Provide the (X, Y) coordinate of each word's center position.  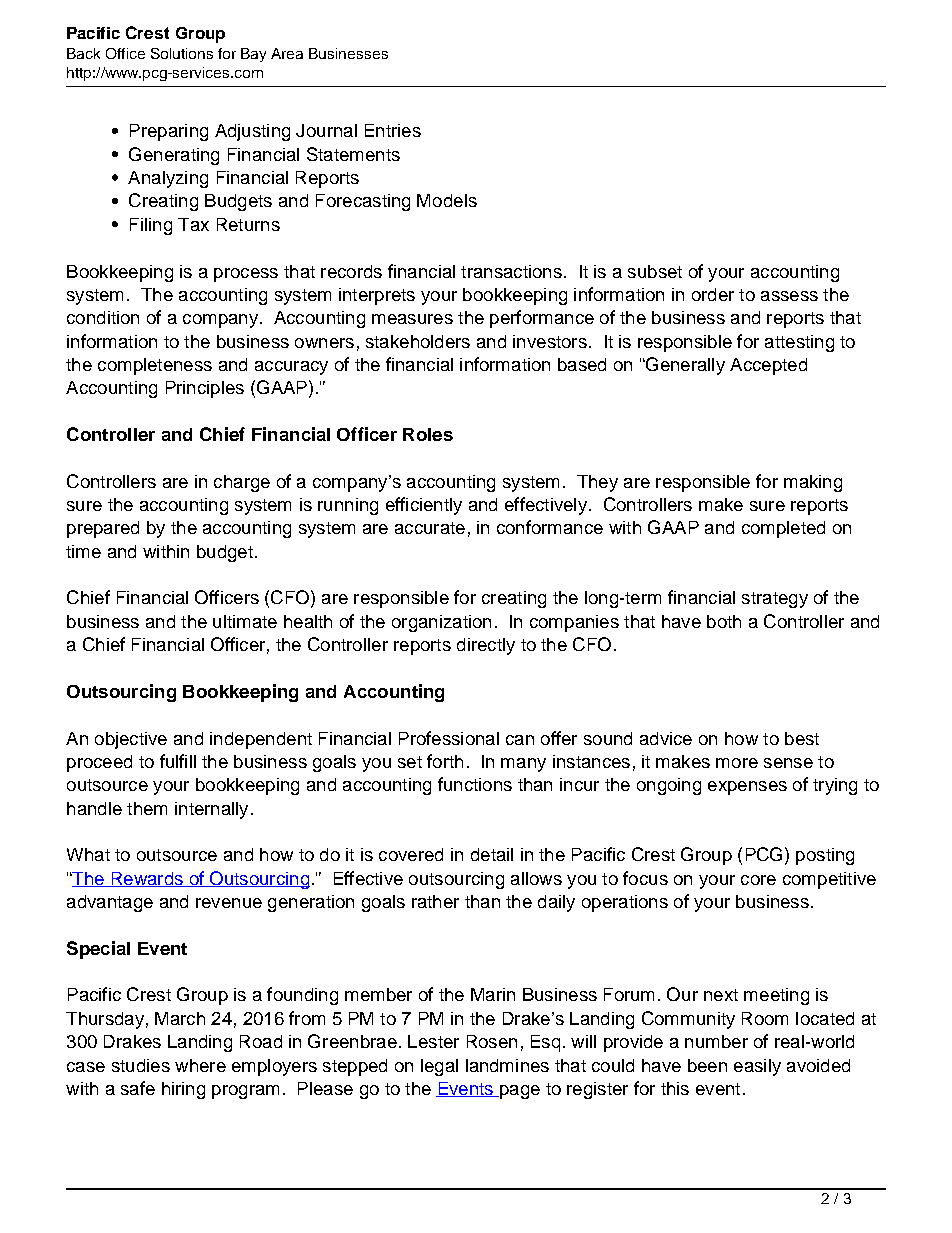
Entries (393, 130)
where (200, 1065)
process (246, 275)
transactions (511, 271)
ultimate (245, 621)
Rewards (147, 879)
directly (486, 646)
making (813, 483)
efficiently (424, 506)
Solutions (182, 53)
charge (242, 483)
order (713, 294)
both (724, 621)
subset (655, 271)
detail (492, 854)
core (758, 880)
